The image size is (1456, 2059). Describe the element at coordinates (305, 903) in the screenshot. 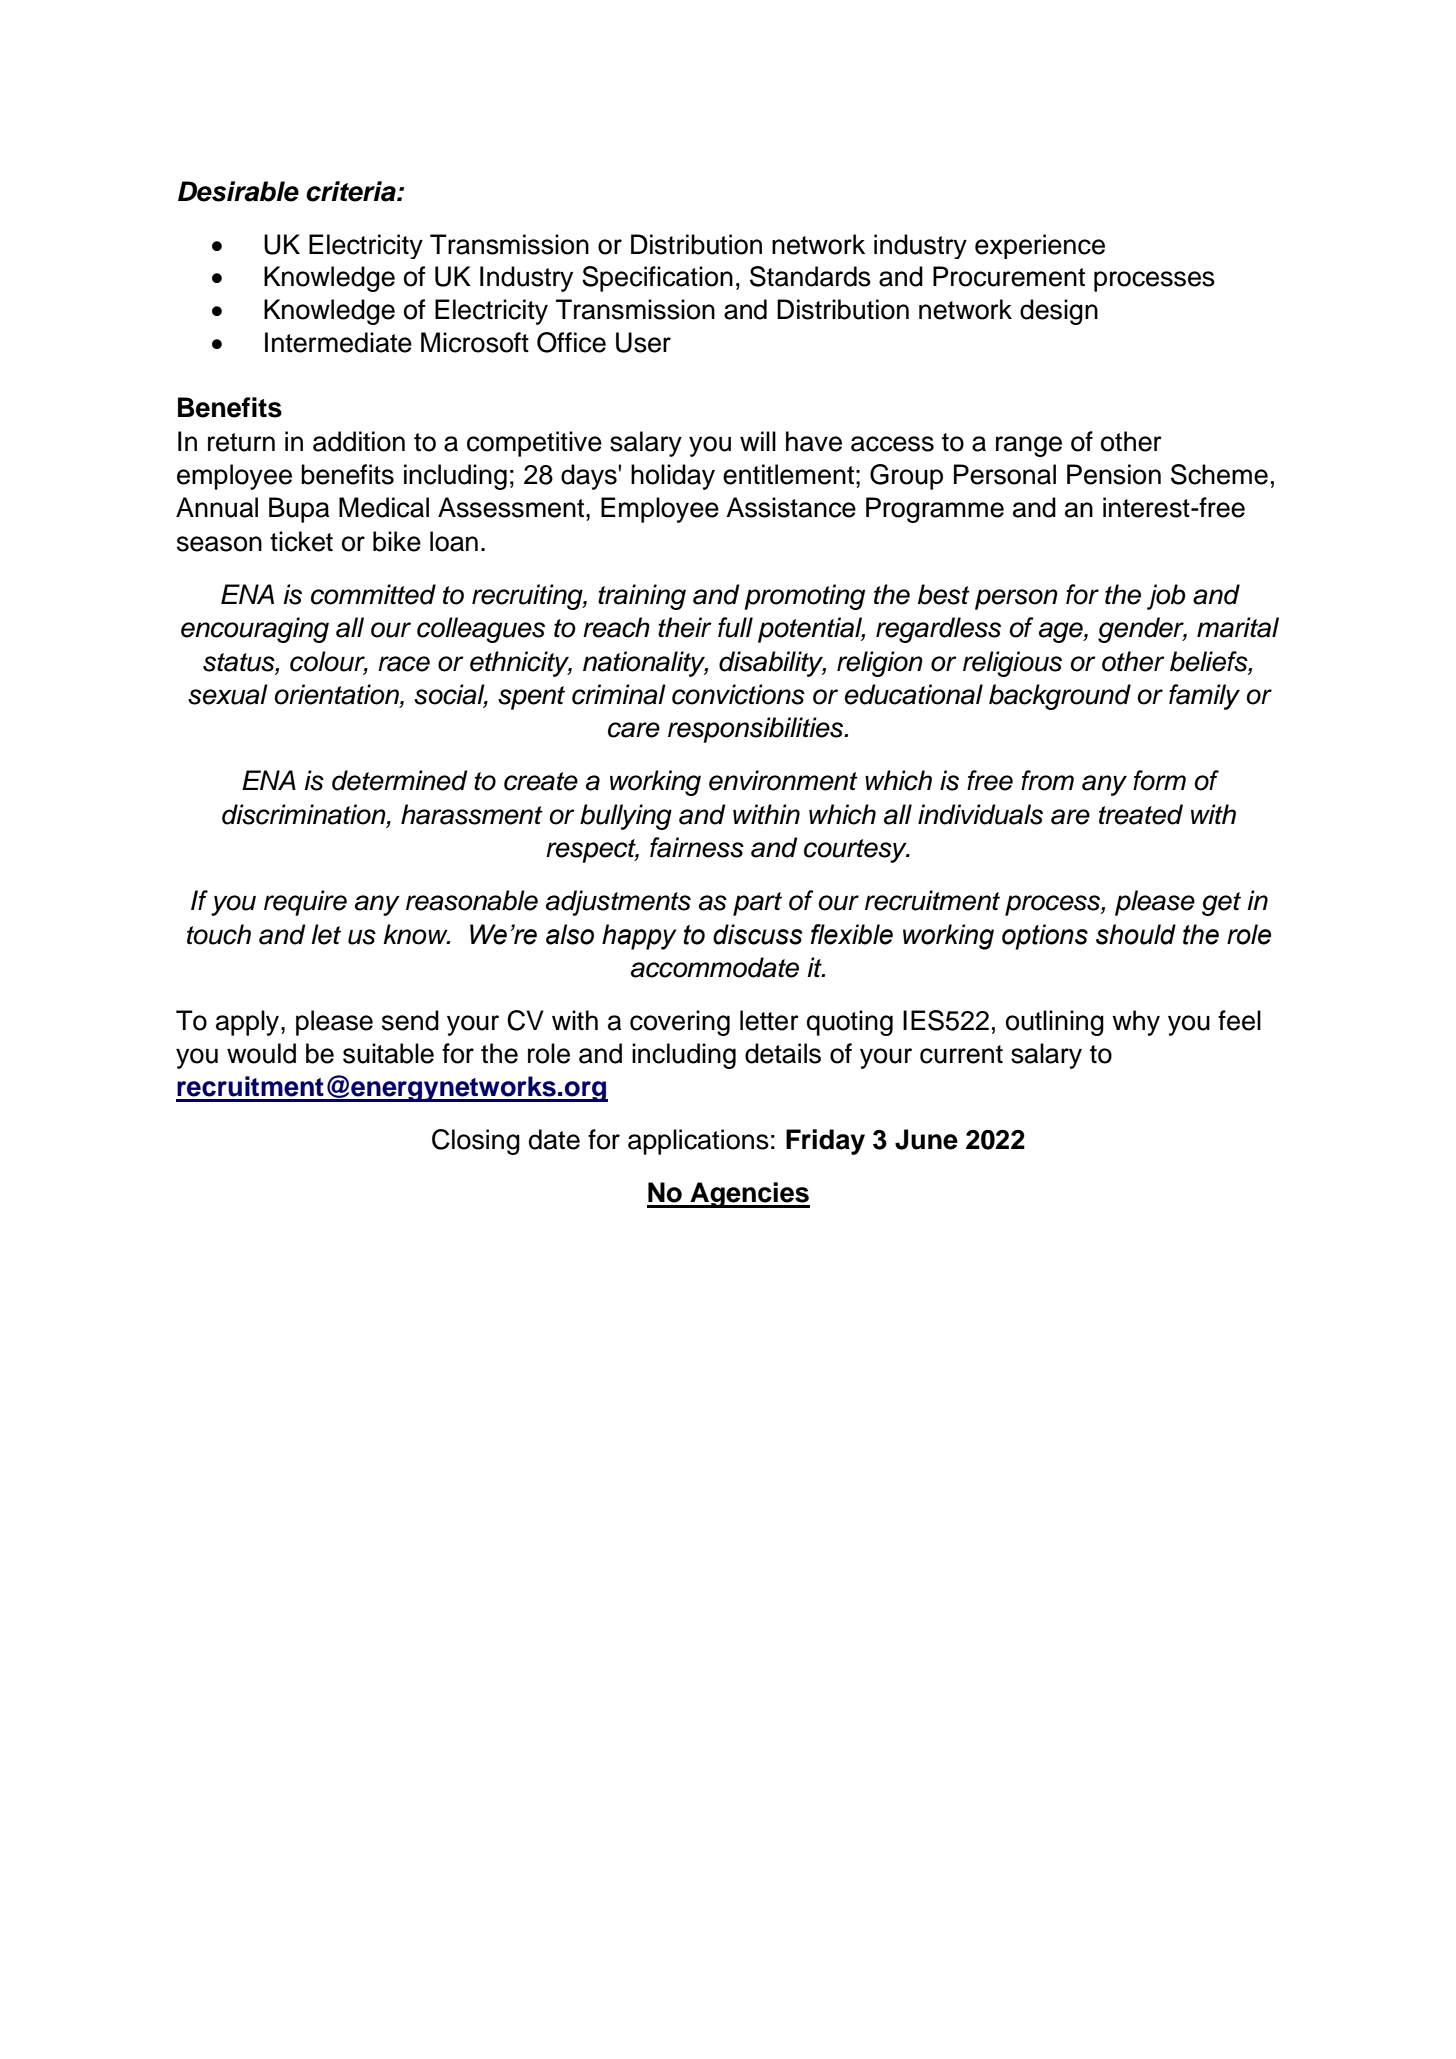

I see `require` at that location.
